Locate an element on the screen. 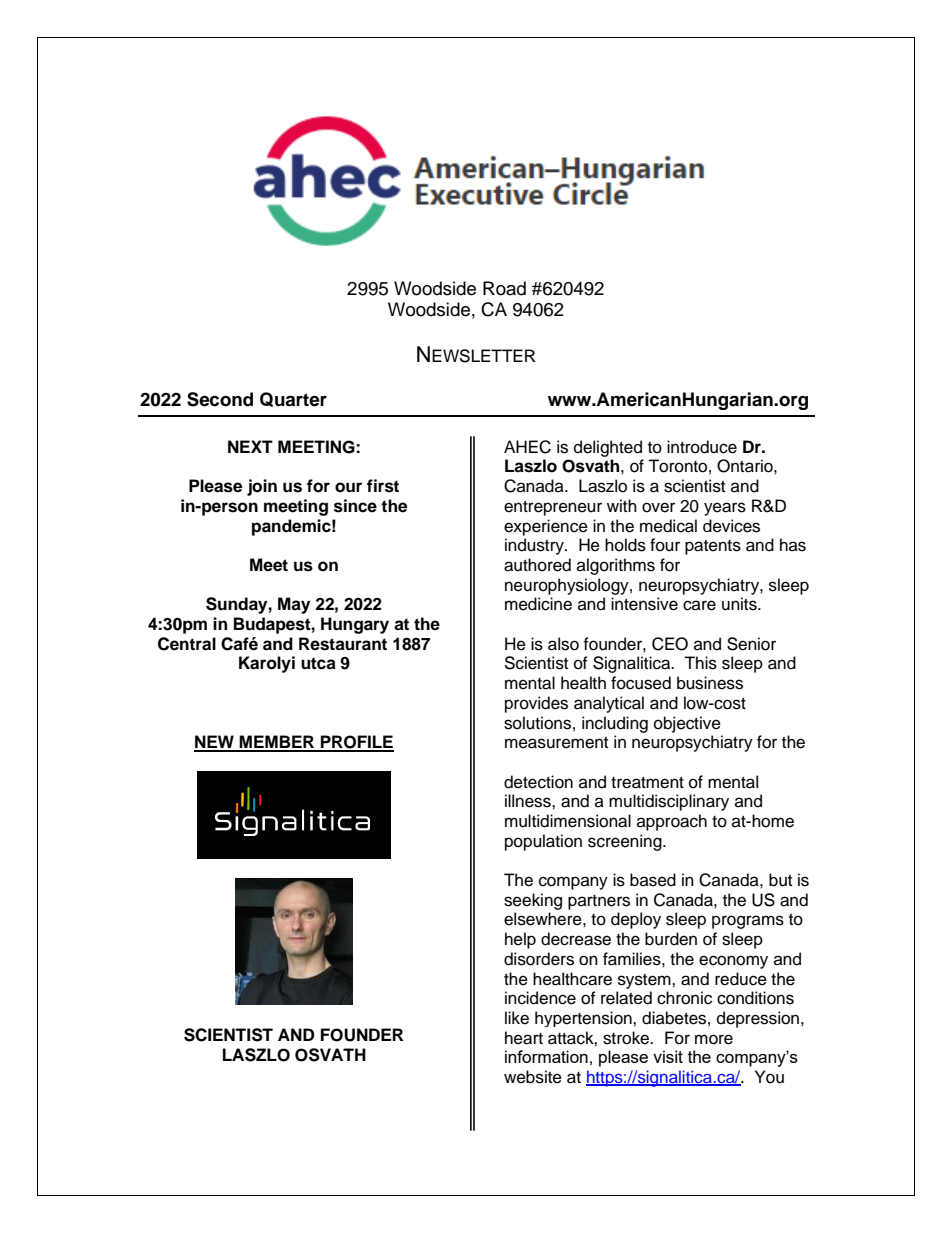 This screenshot has height=1233, width=952. provides is located at coordinates (536, 704).
